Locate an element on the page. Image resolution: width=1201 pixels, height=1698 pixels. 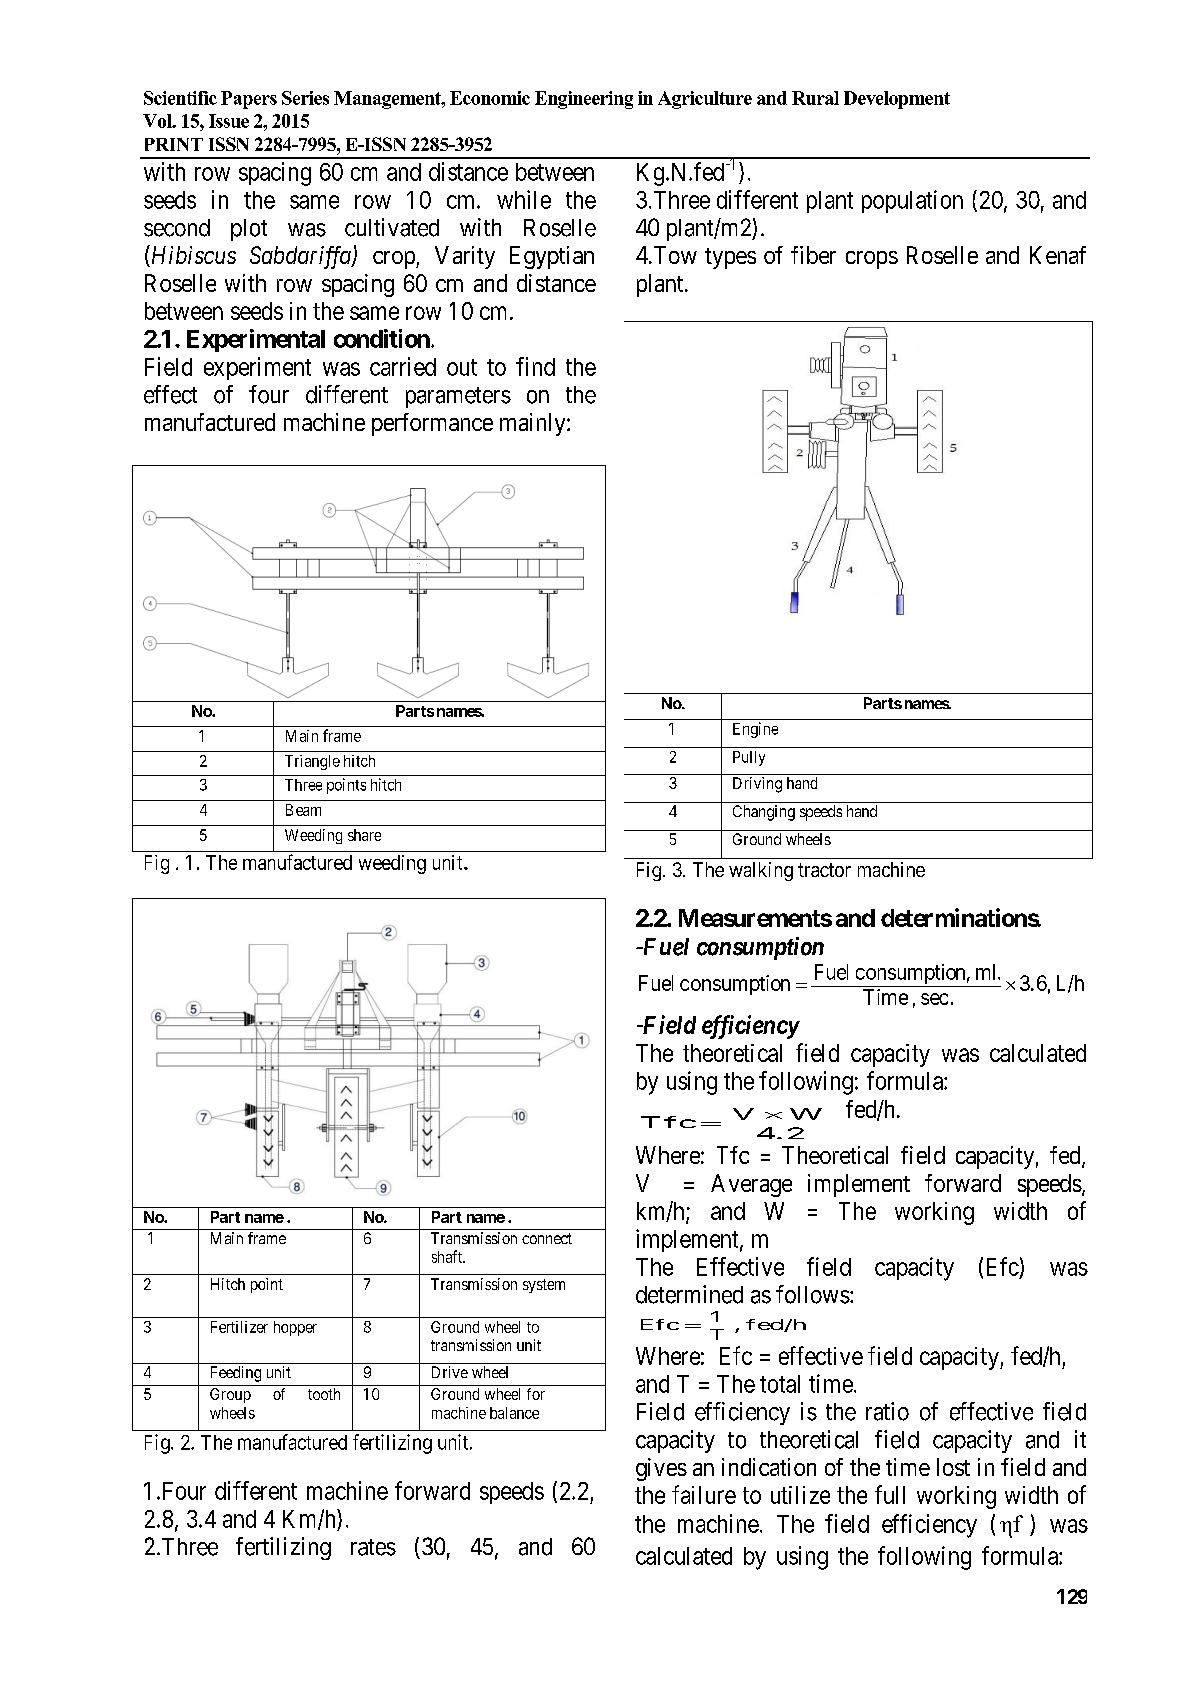
Issue is located at coordinates (229, 121).
